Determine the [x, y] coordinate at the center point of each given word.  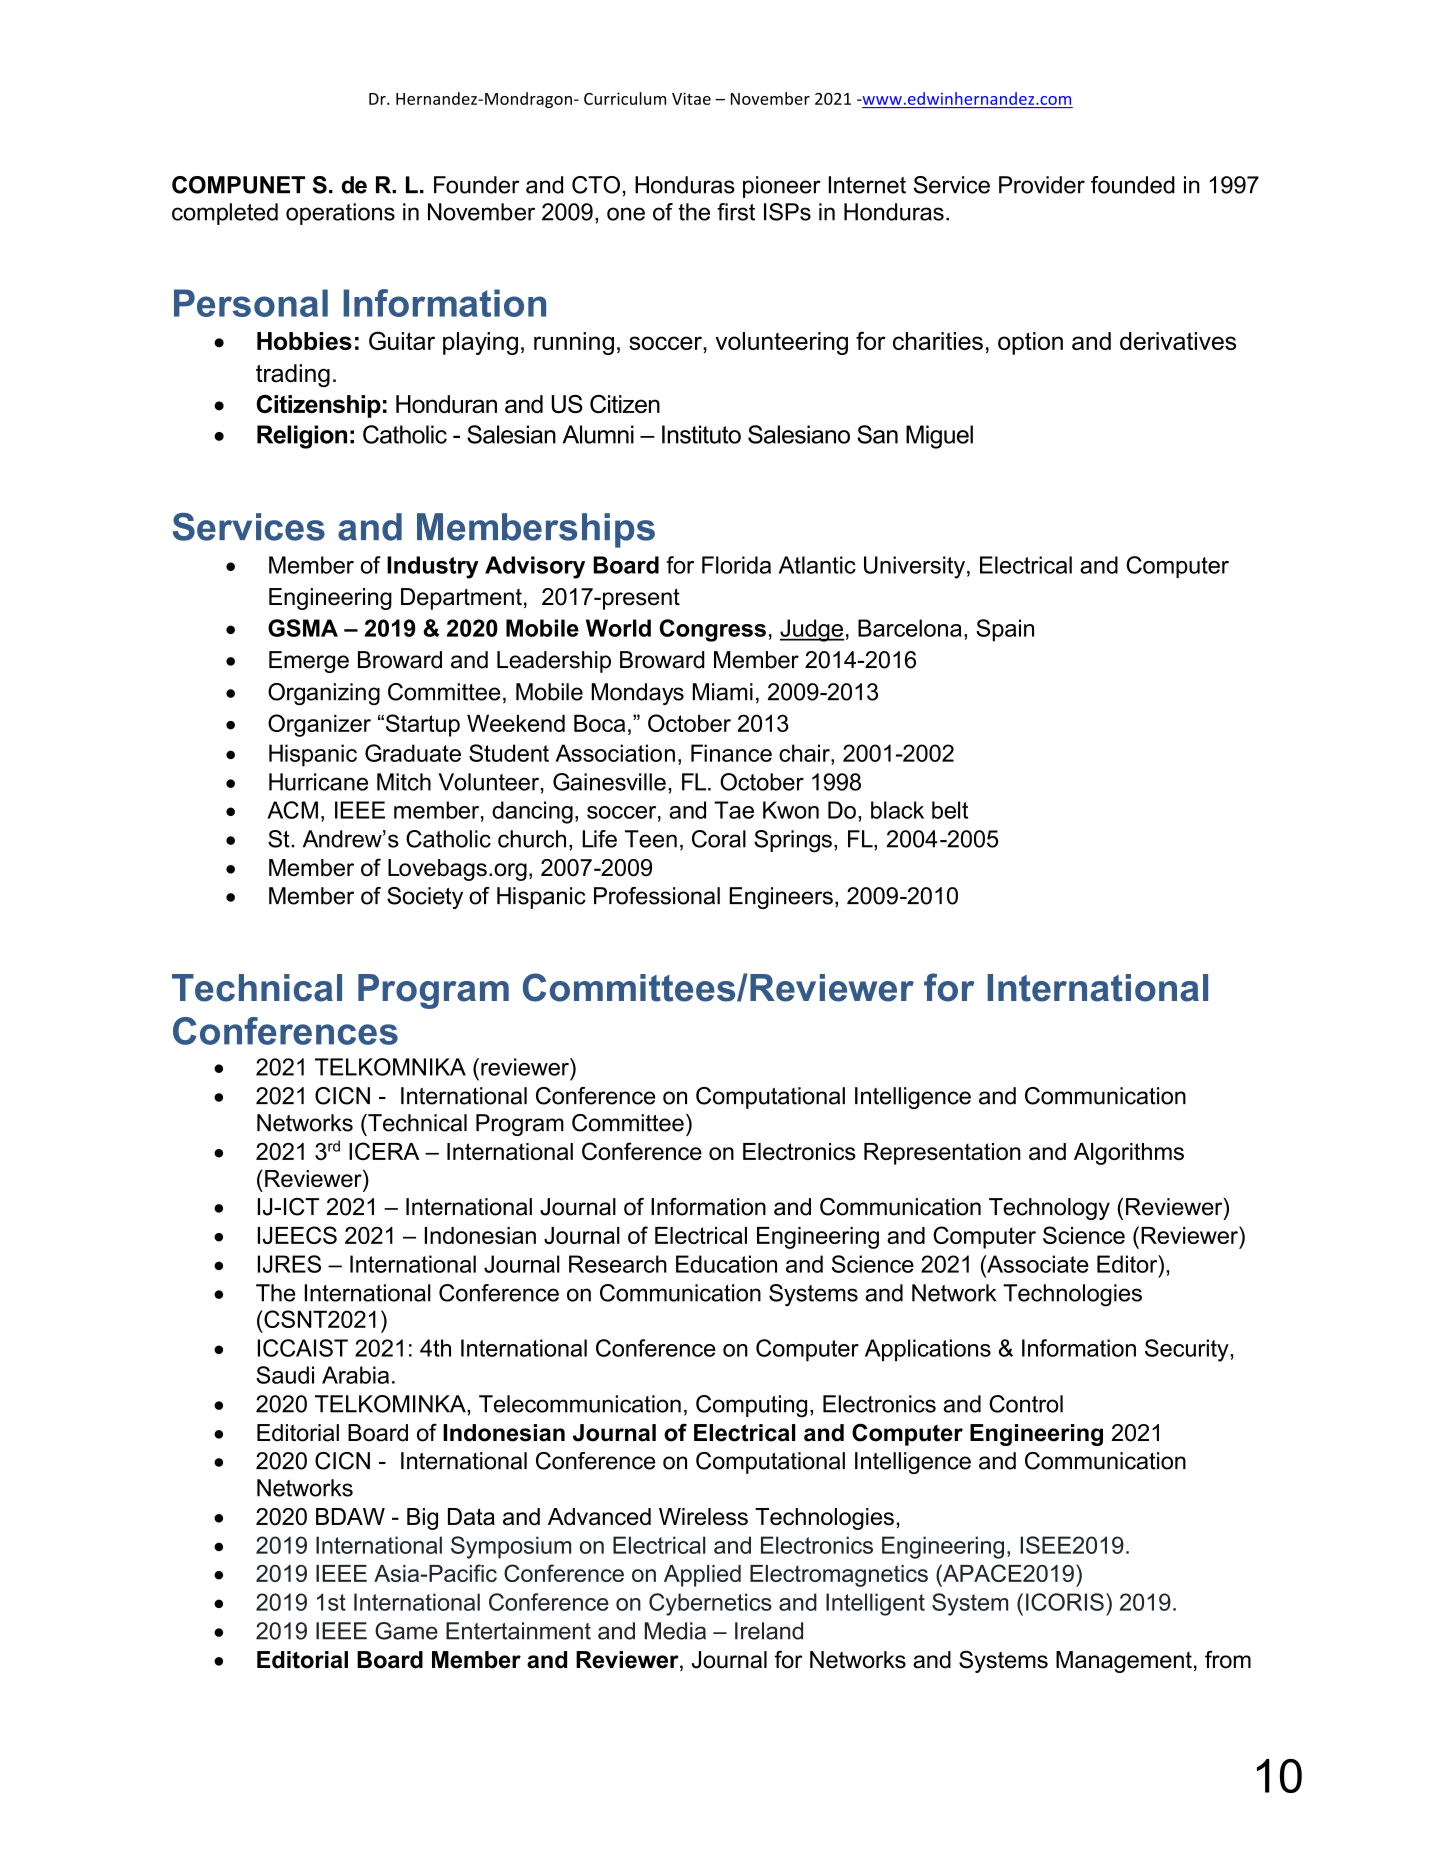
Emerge [309, 662]
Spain [1005, 630]
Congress [713, 630]
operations [340, 214]
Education [726, 1264]
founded [1133, 185]
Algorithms [1129, 1154]
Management [1124, 1662]
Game [406, 1631]
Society [425, 898]
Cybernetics [710, 1604]
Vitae [691, 98]
